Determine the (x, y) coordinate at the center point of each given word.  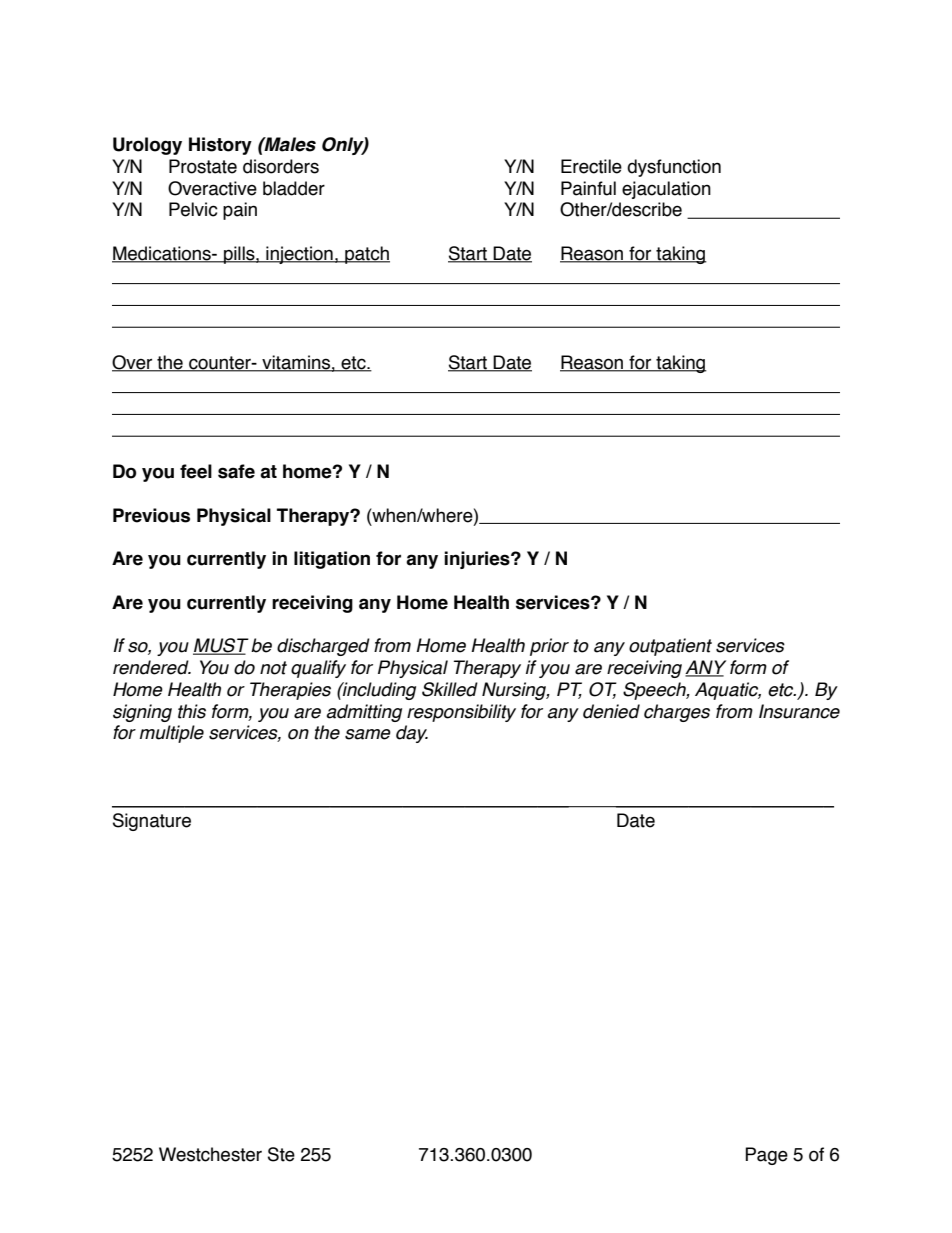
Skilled (450, 689)
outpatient (670, 647)
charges (677, 713)
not (273, 668)
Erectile (591, 166)
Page (766, 1156)
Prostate (203, 166)
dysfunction (674, 168)
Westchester (210, 1154)
